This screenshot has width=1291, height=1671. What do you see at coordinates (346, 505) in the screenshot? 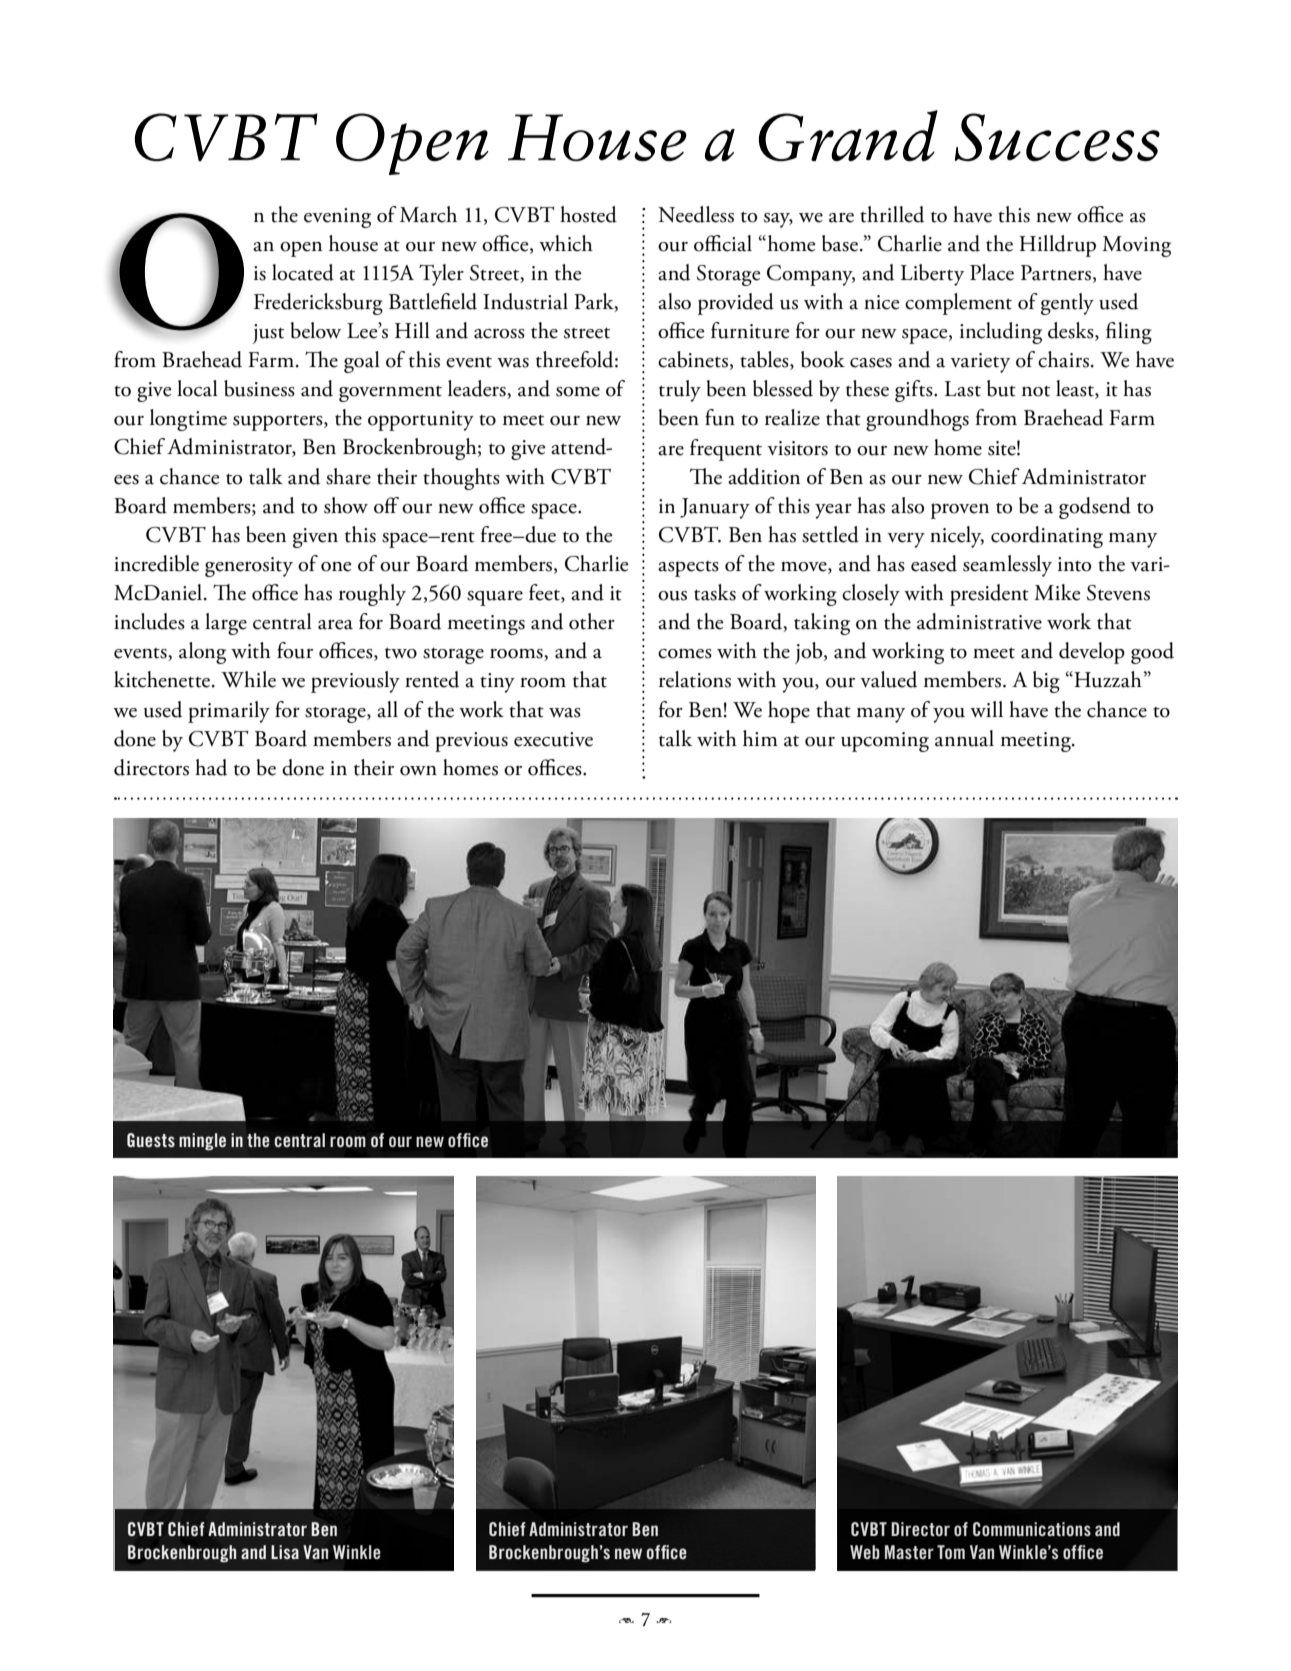
I see `show` at bounding box center [346, 505].
